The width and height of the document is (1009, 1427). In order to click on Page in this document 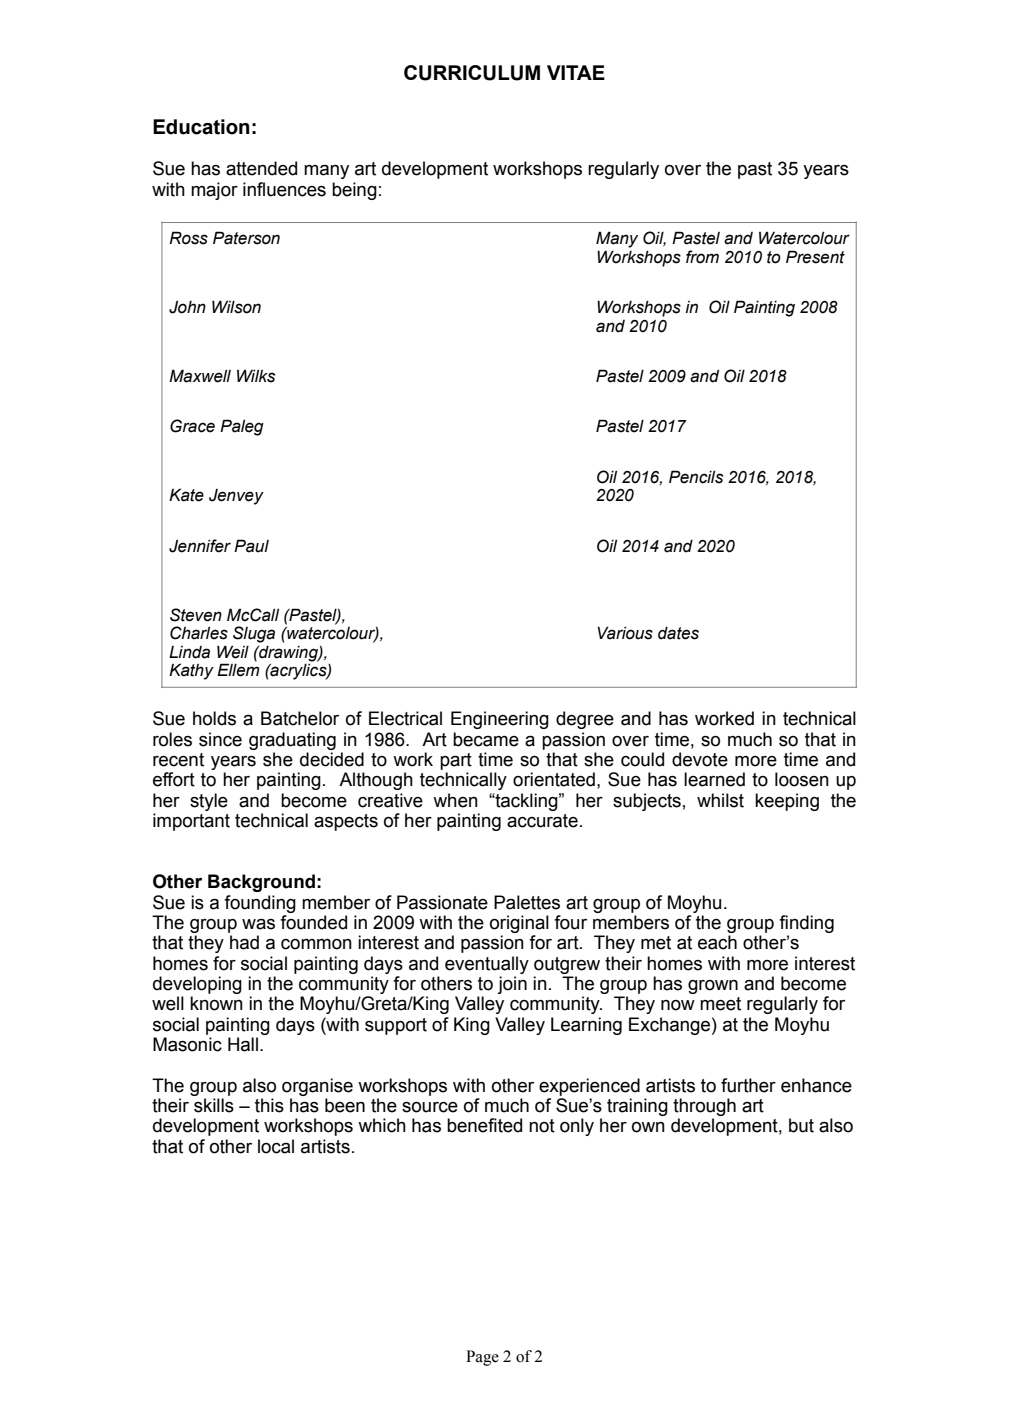, I will do `click(482, 1358)`.
